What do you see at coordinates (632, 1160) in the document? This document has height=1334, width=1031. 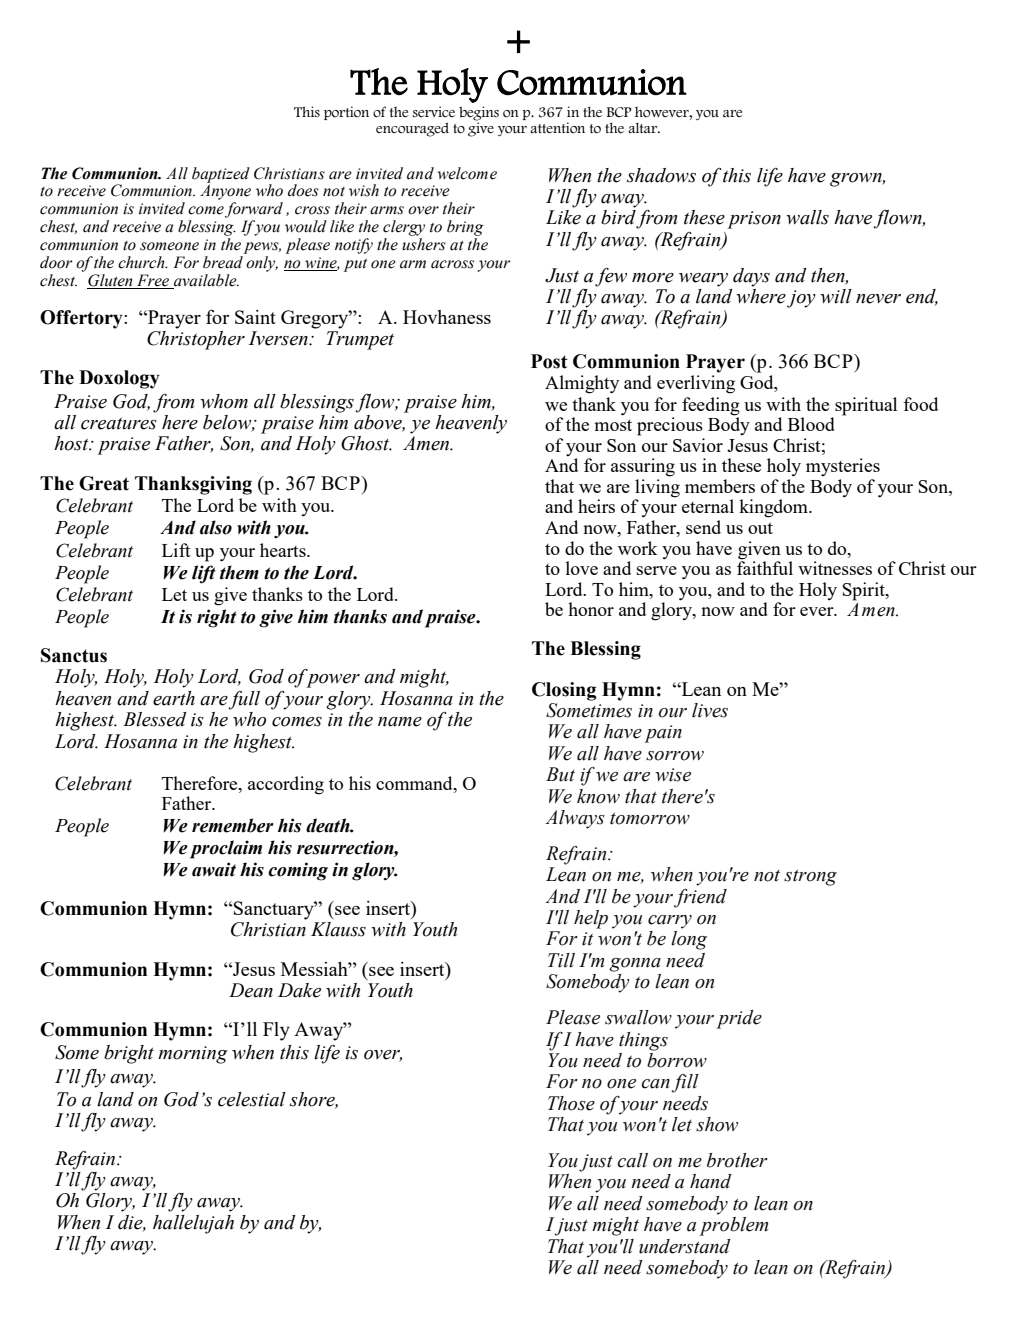 I see `call` at bounding box center [632, 1160].
